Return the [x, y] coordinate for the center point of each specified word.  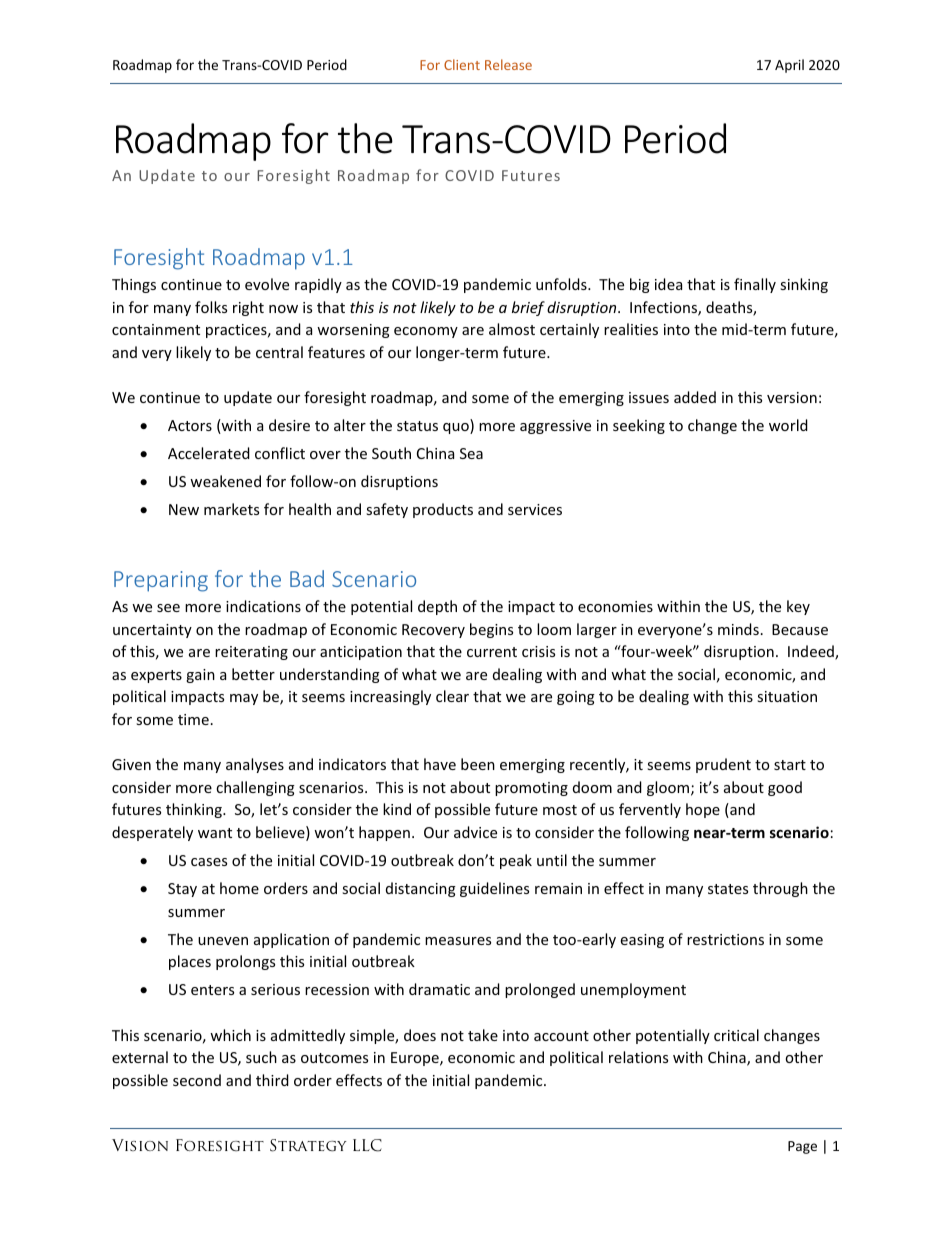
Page [802, 1147]
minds [738, 629]
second [197, 1080]
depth [437, 607]
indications [263, 606]
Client [462, 64]
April [789, 66]
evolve [267, 284]
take [483, 1035]
